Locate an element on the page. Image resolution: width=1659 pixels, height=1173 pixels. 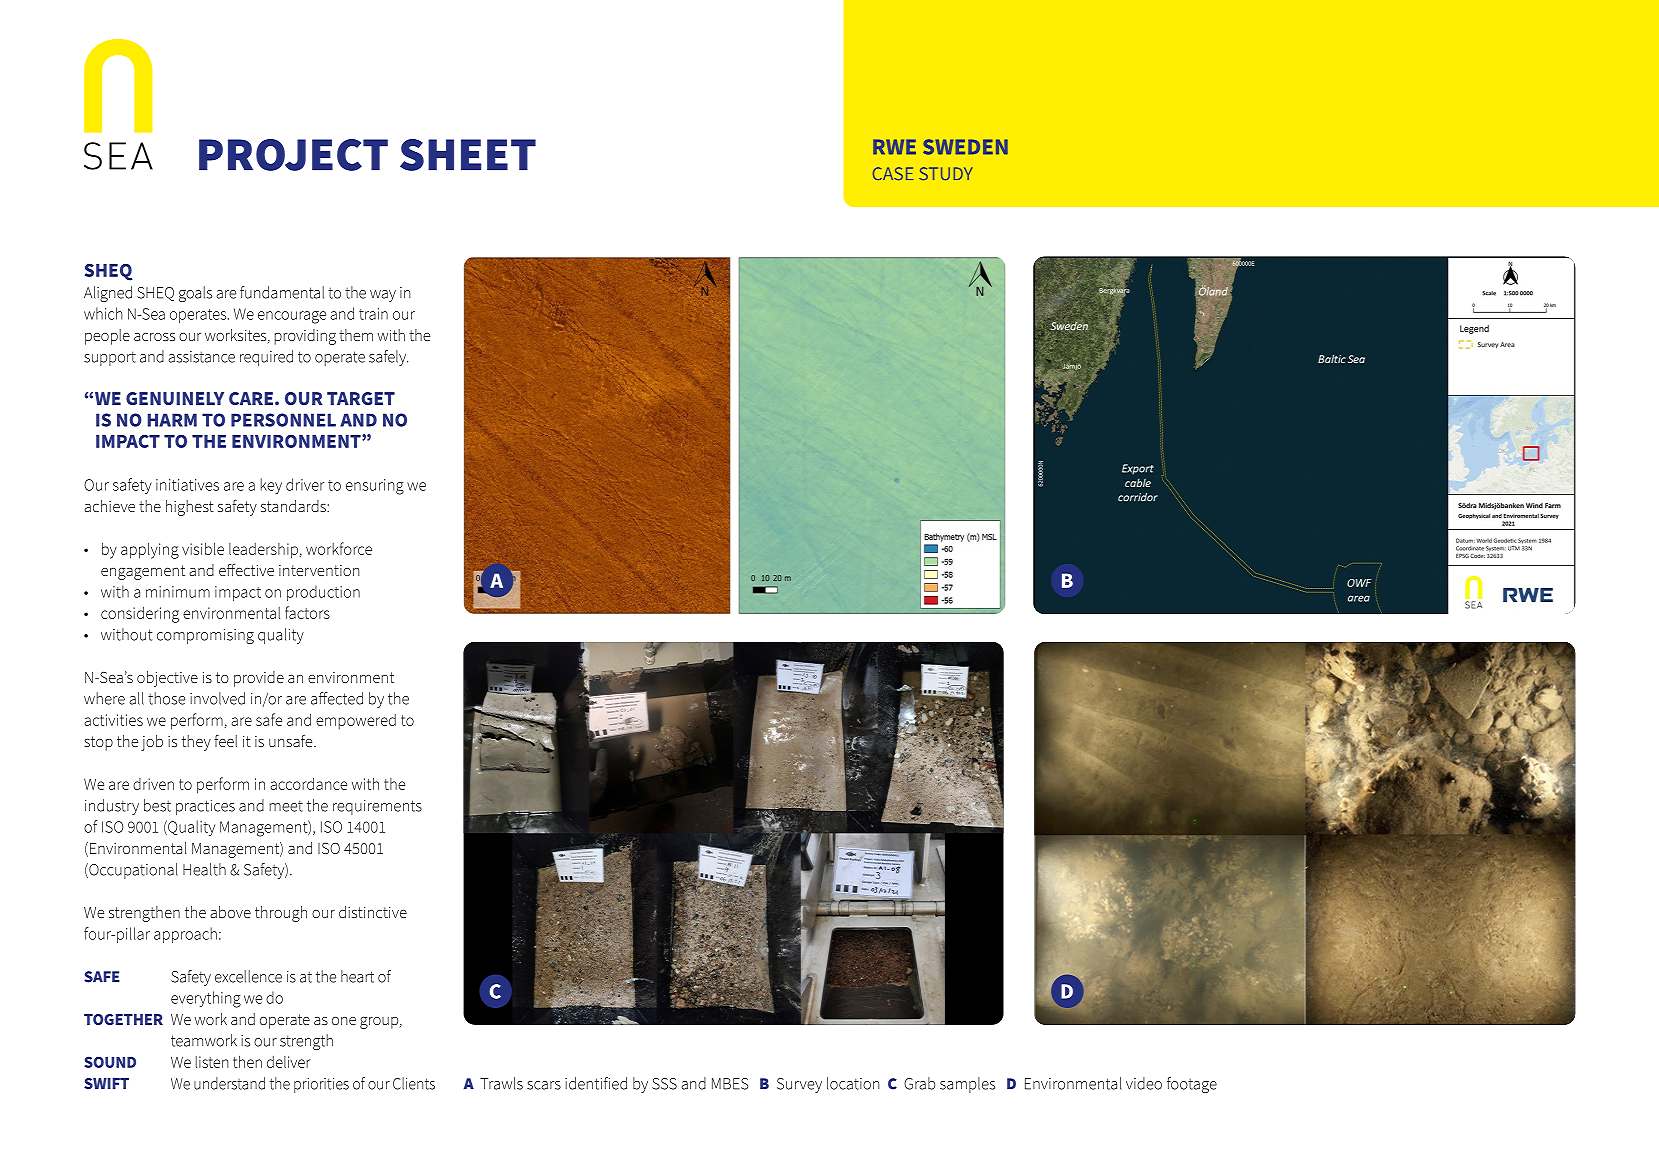
initiatives is located at coordinates (187, 485).
